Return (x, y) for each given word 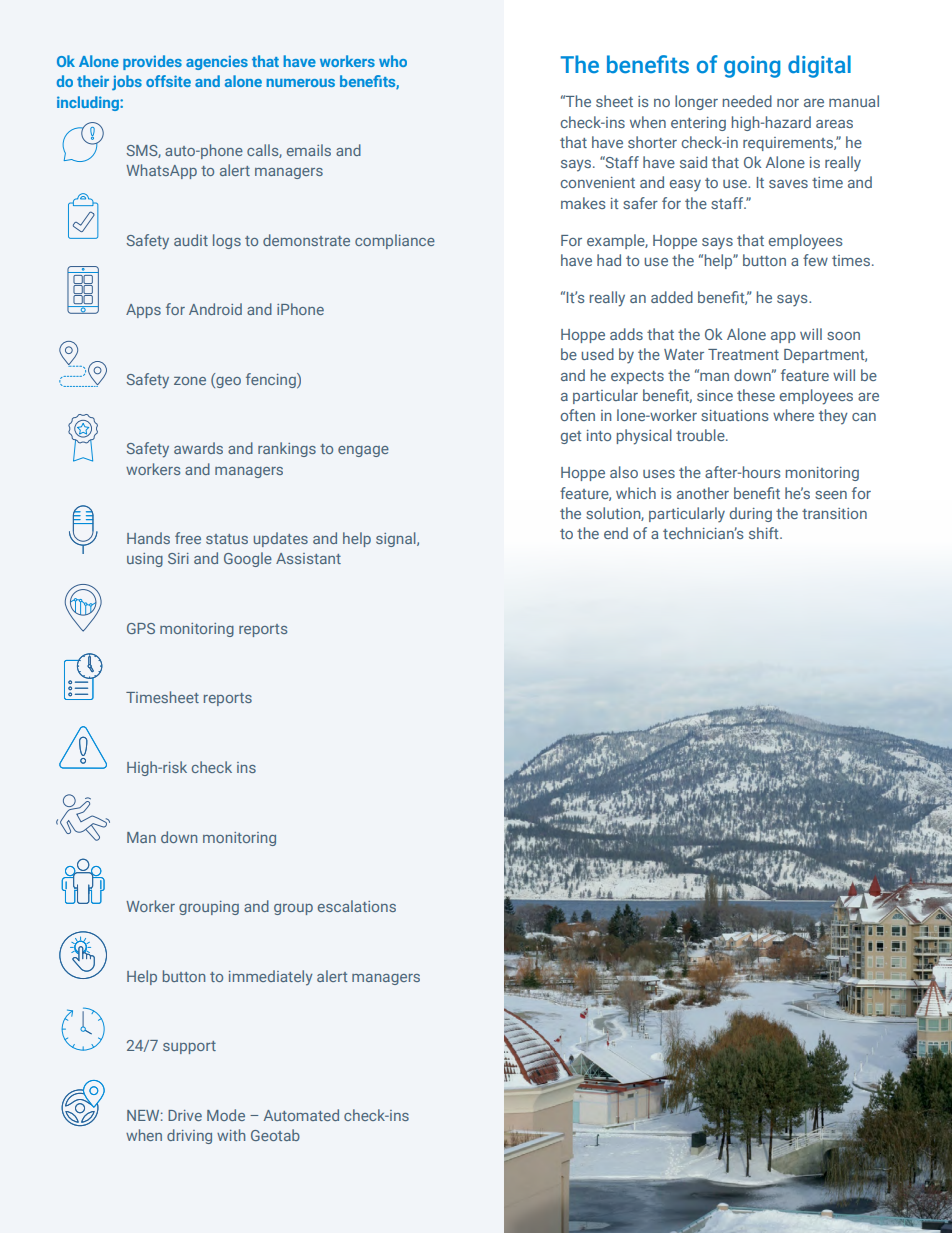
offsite (168, 81)
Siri (178, 558)
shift (765, 533)
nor (788, 103)
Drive (185, 1115)
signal (397, 539)
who (393, 61)
